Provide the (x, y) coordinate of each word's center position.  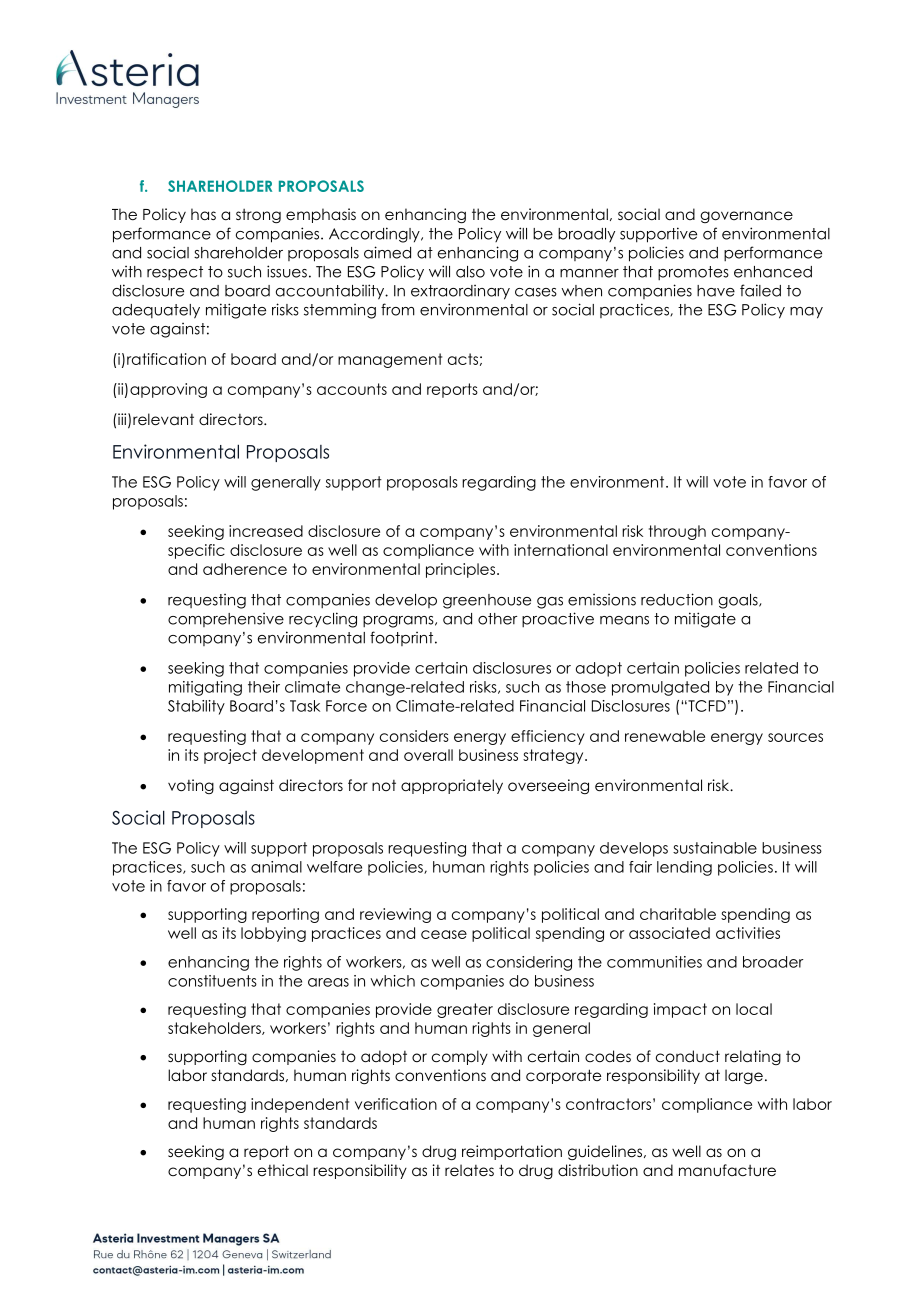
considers (414, 736)
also (470, 272)
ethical (283, 1170)
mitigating (205, 688)
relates (469, 1170)
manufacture (727, 1170)
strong (258, 216)
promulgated (660, 688)
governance (746, 217)
